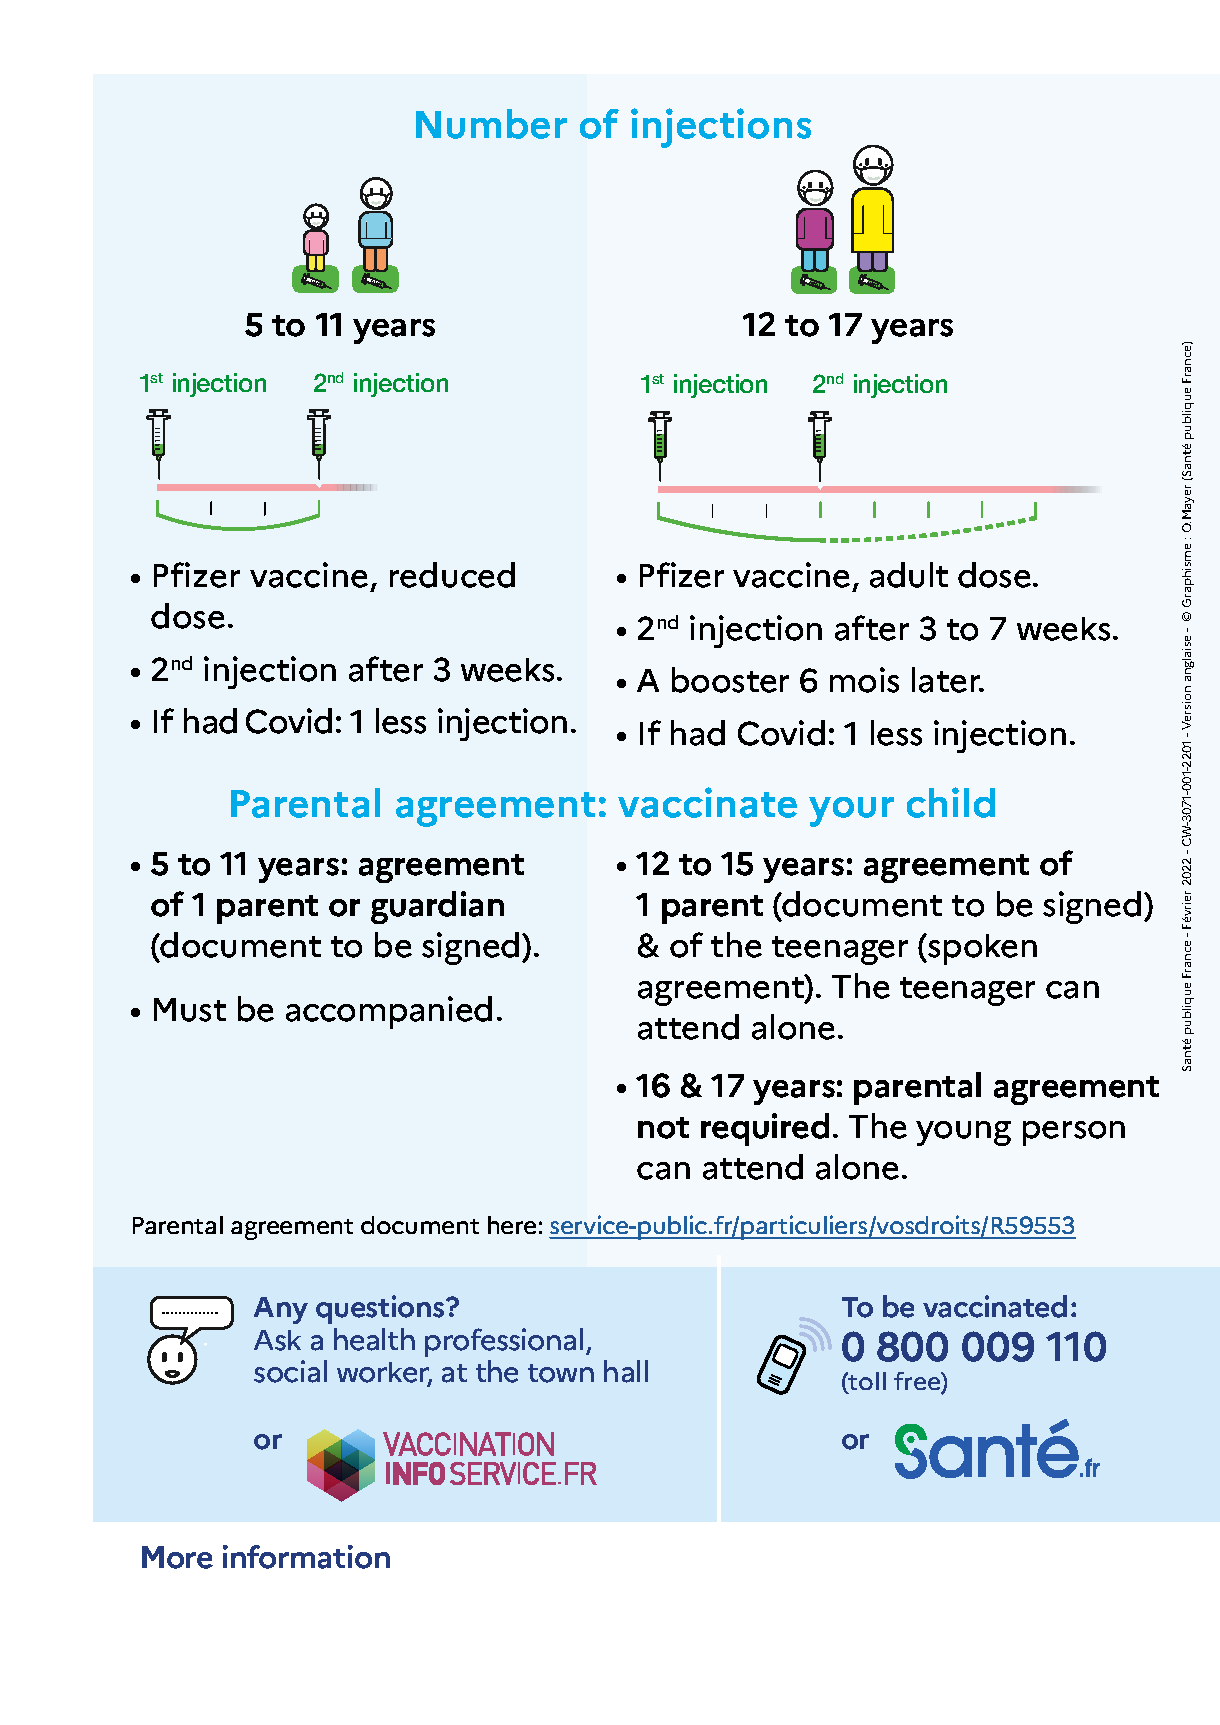 The image size is (1220, 1725). Describe the element at coordinates (730, 680) in the document. I see `booster` at that location.
